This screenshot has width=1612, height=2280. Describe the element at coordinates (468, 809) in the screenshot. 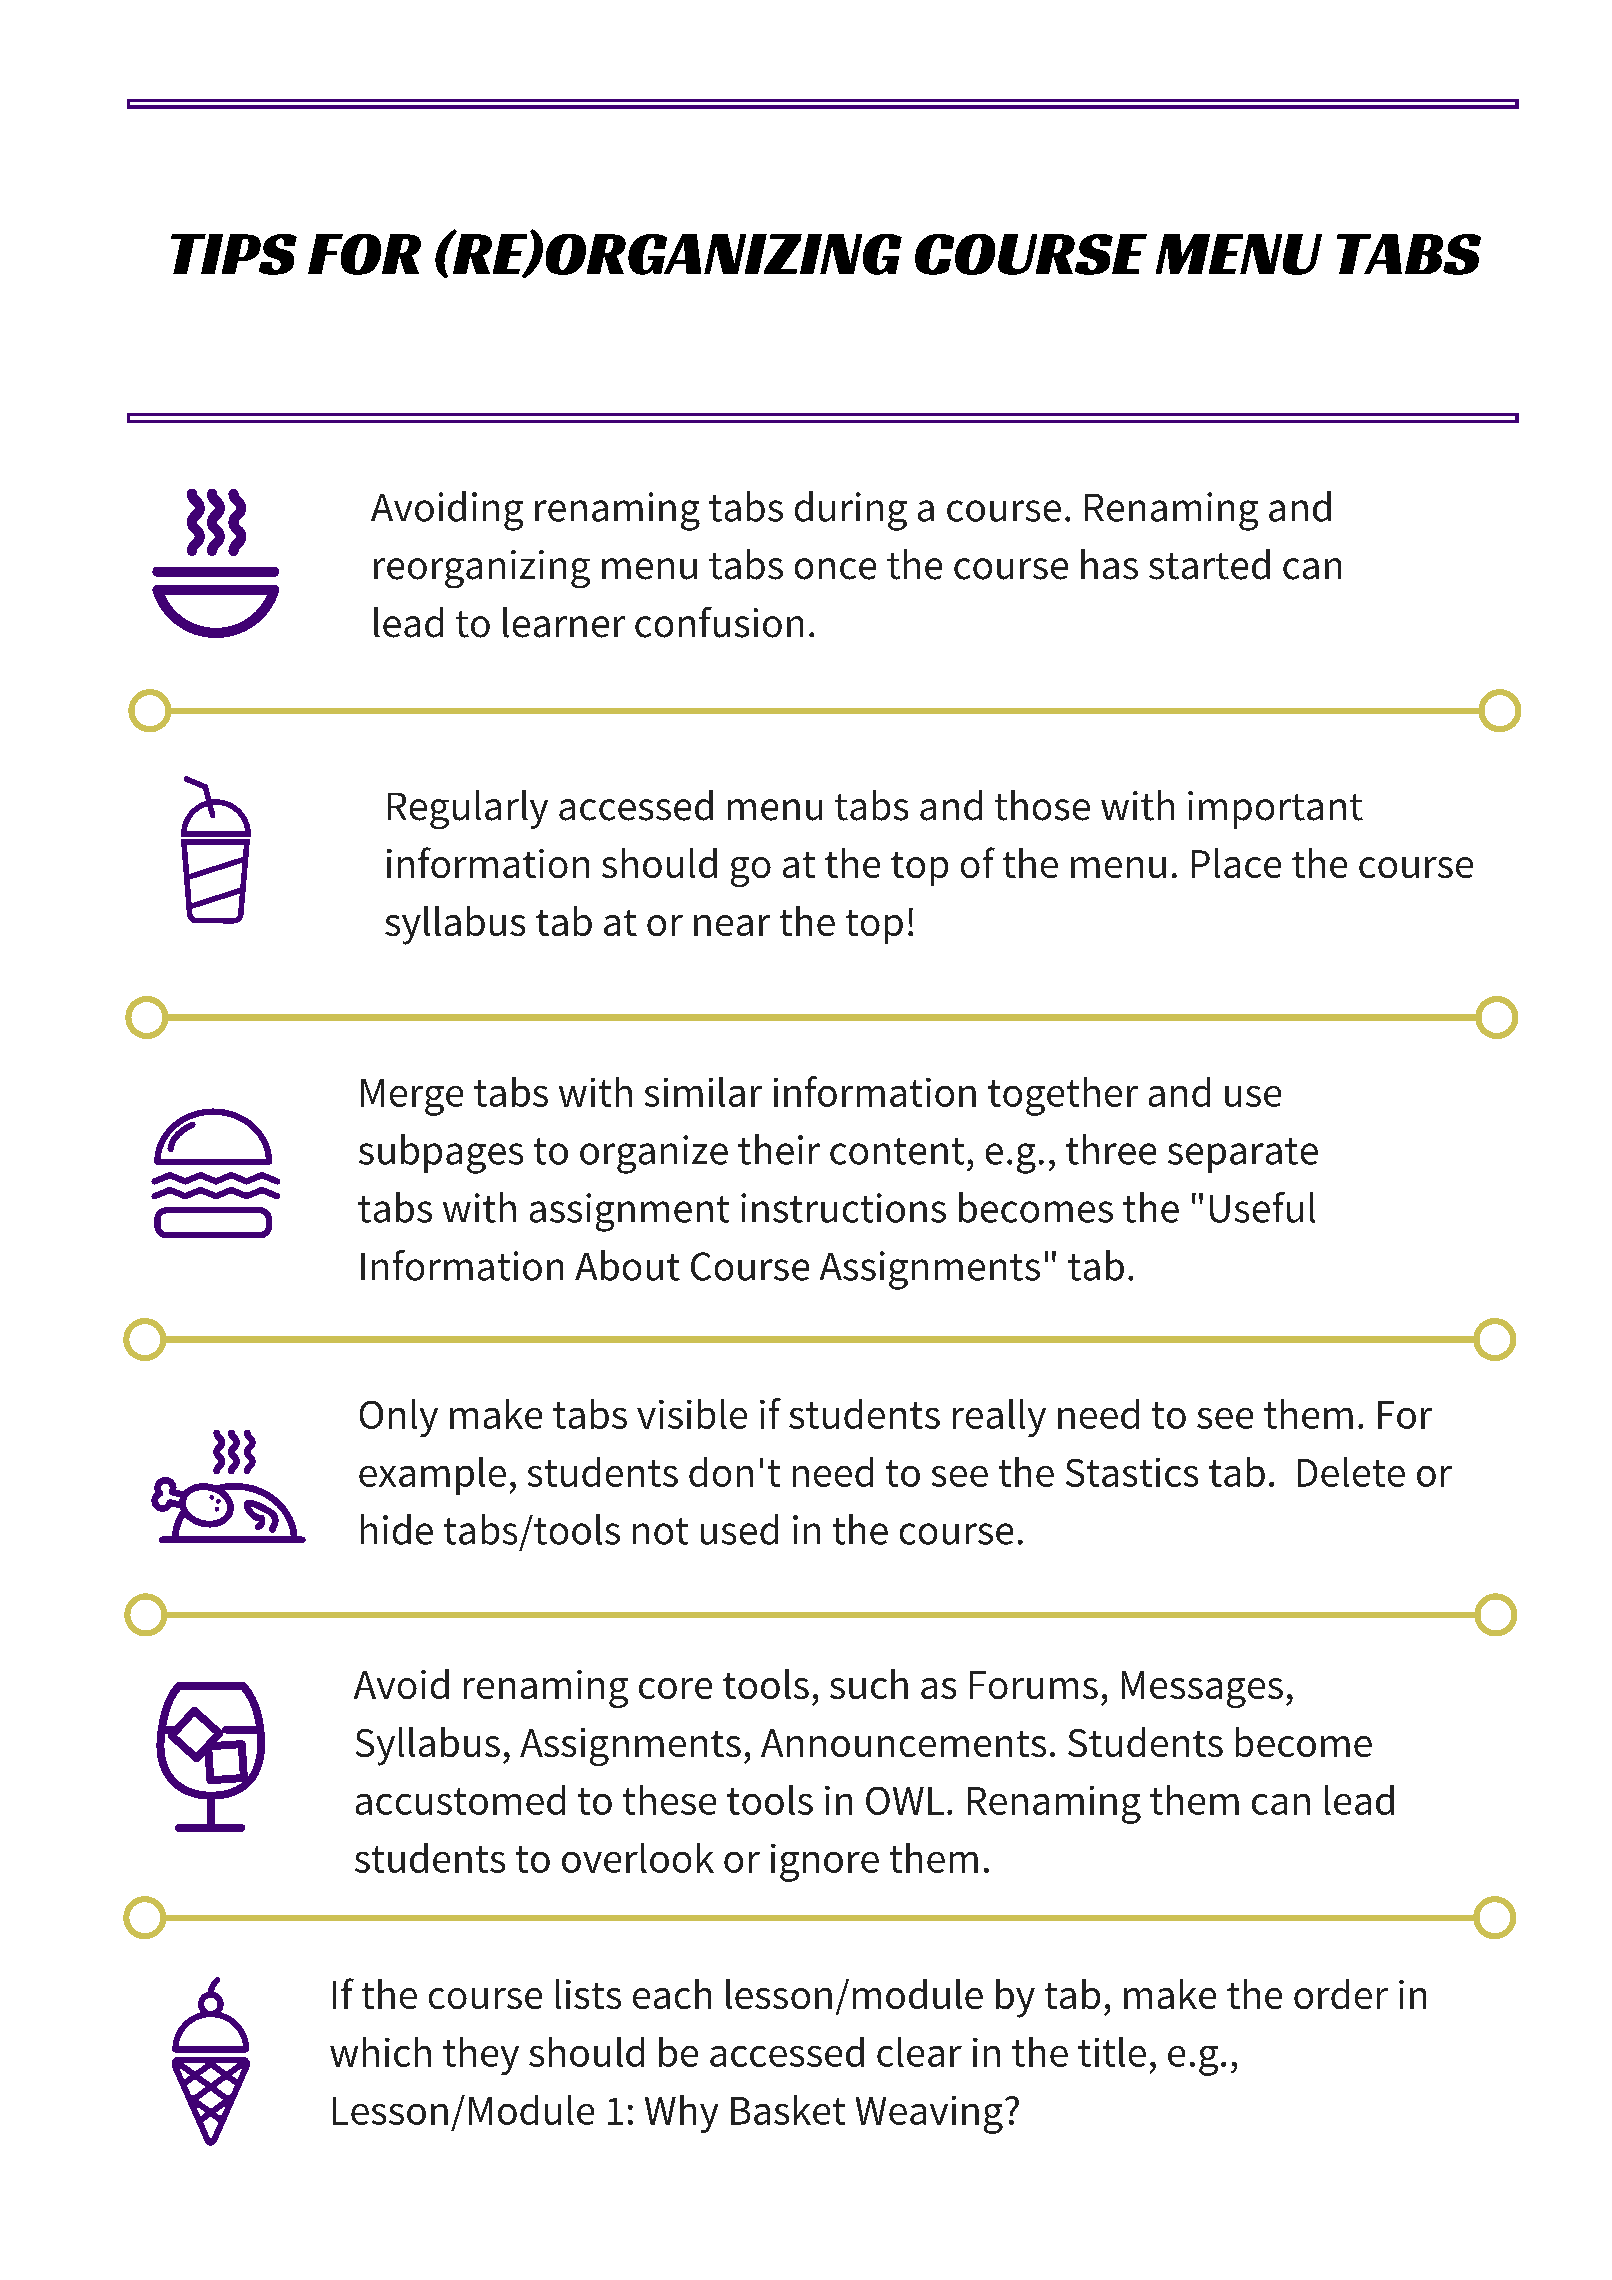

I see `Regularly` at that location.
